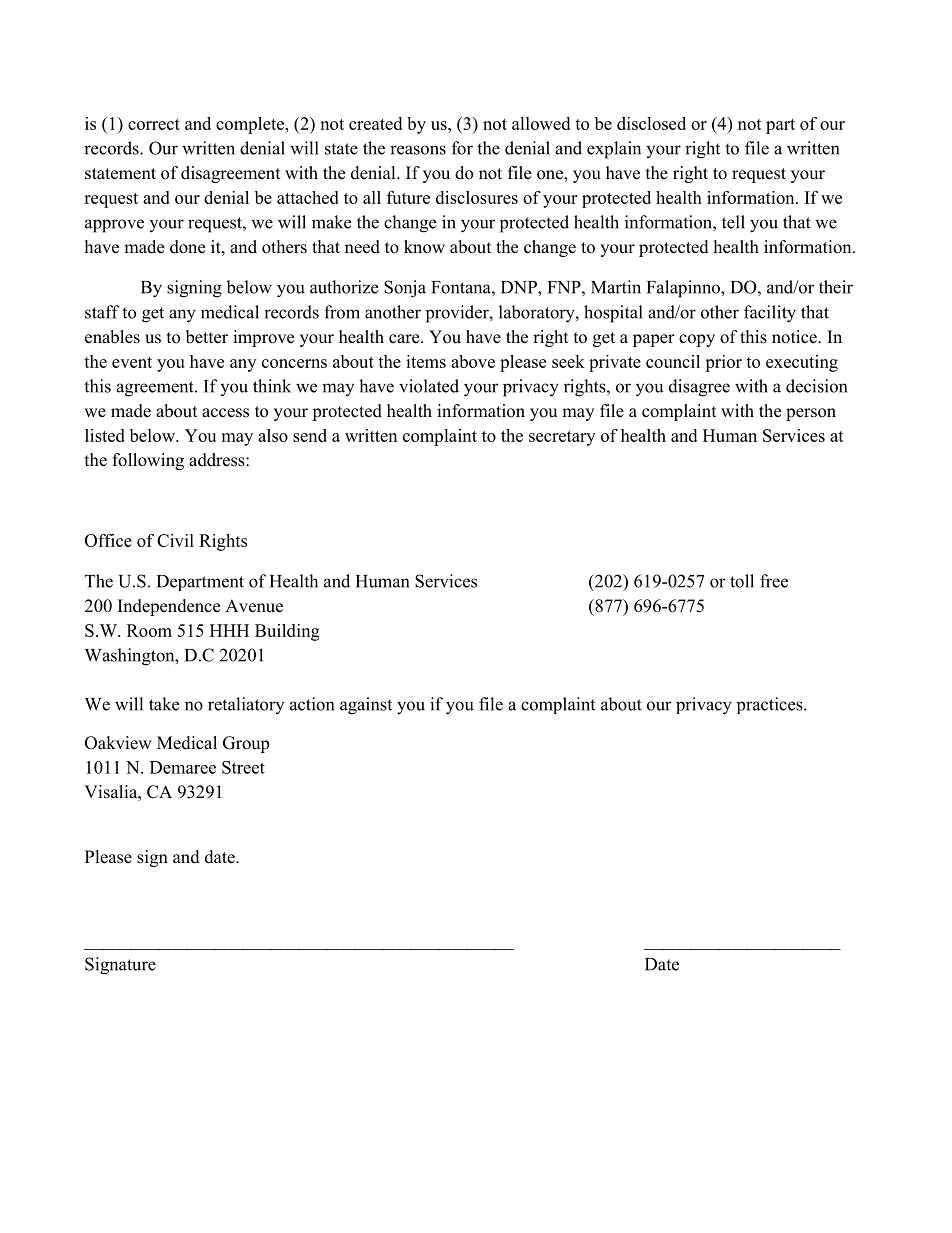  What do you see at coordinates (102, 312) in the page?
I see `staff` at bounding box center [102, 312].
